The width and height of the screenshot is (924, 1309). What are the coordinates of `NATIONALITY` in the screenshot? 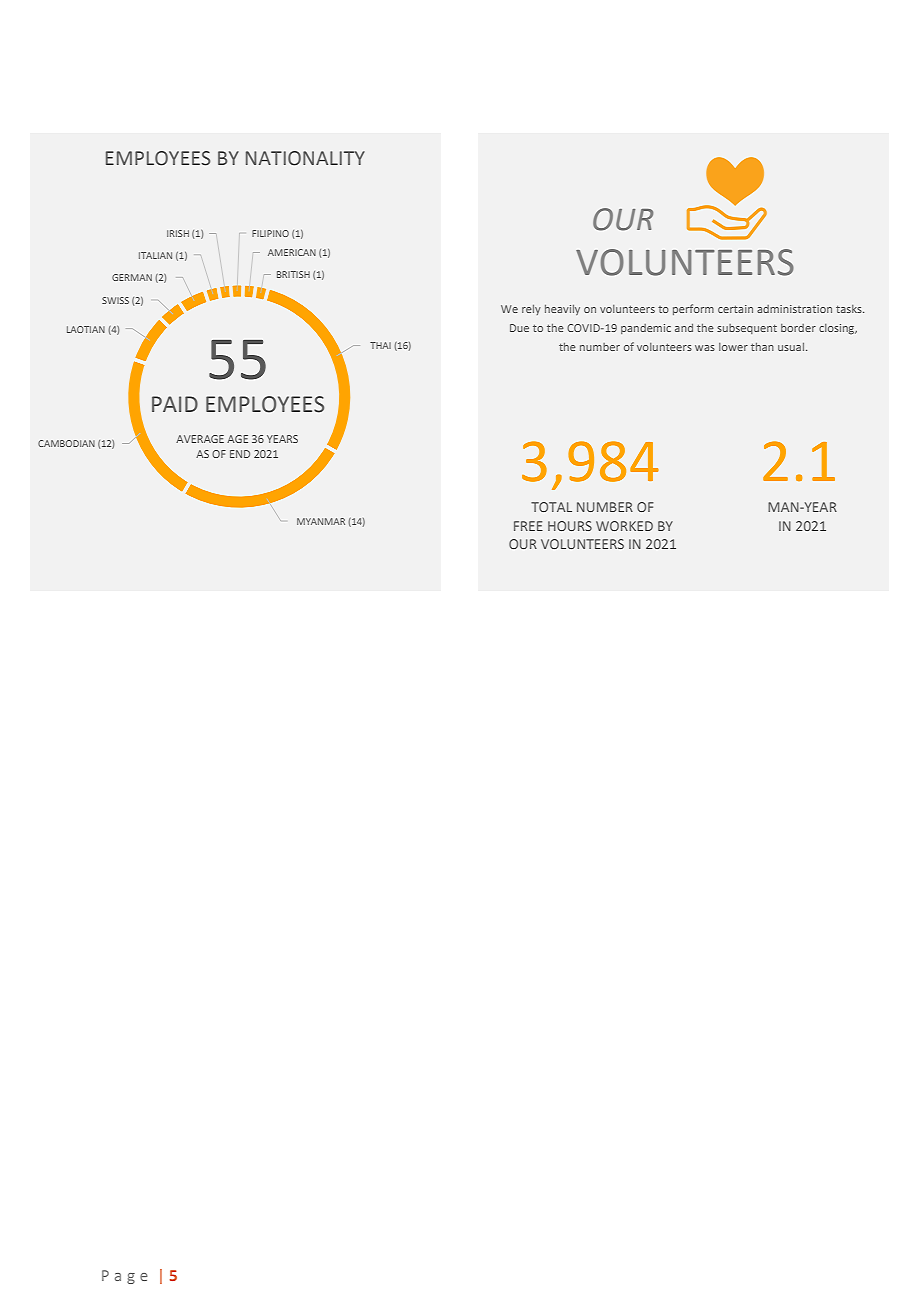 It's located at (305, 158).
